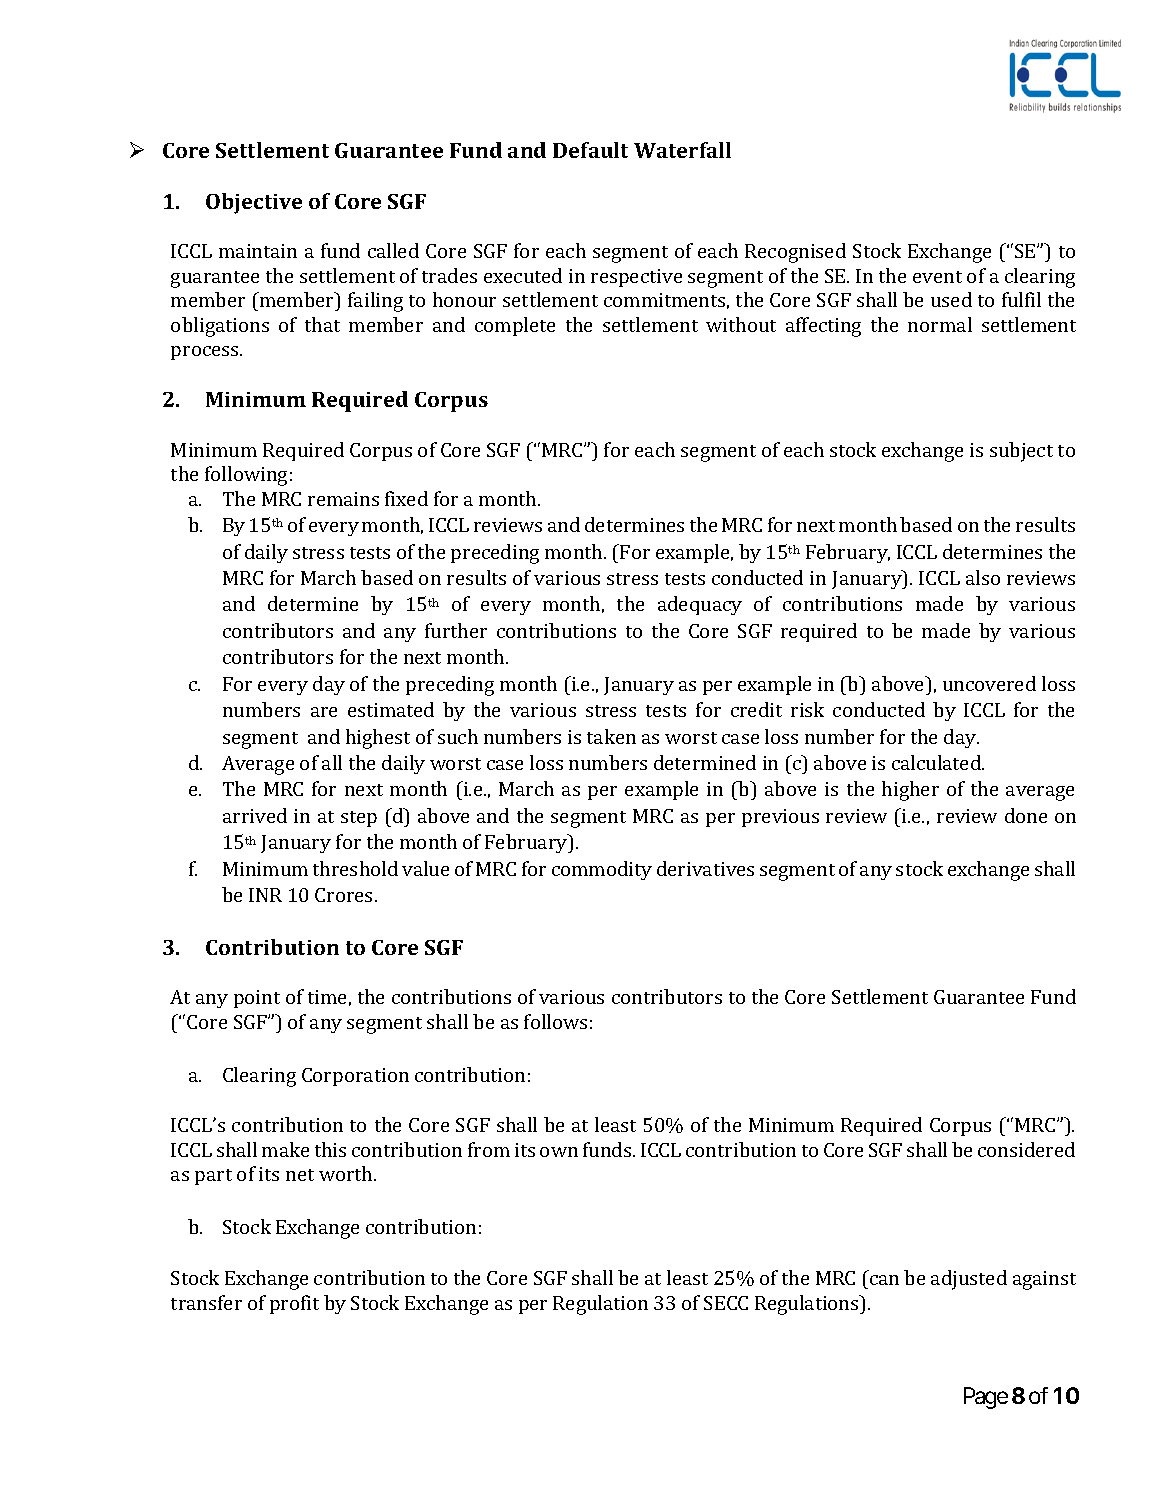  I want to click on remains, so click(343, 499).
